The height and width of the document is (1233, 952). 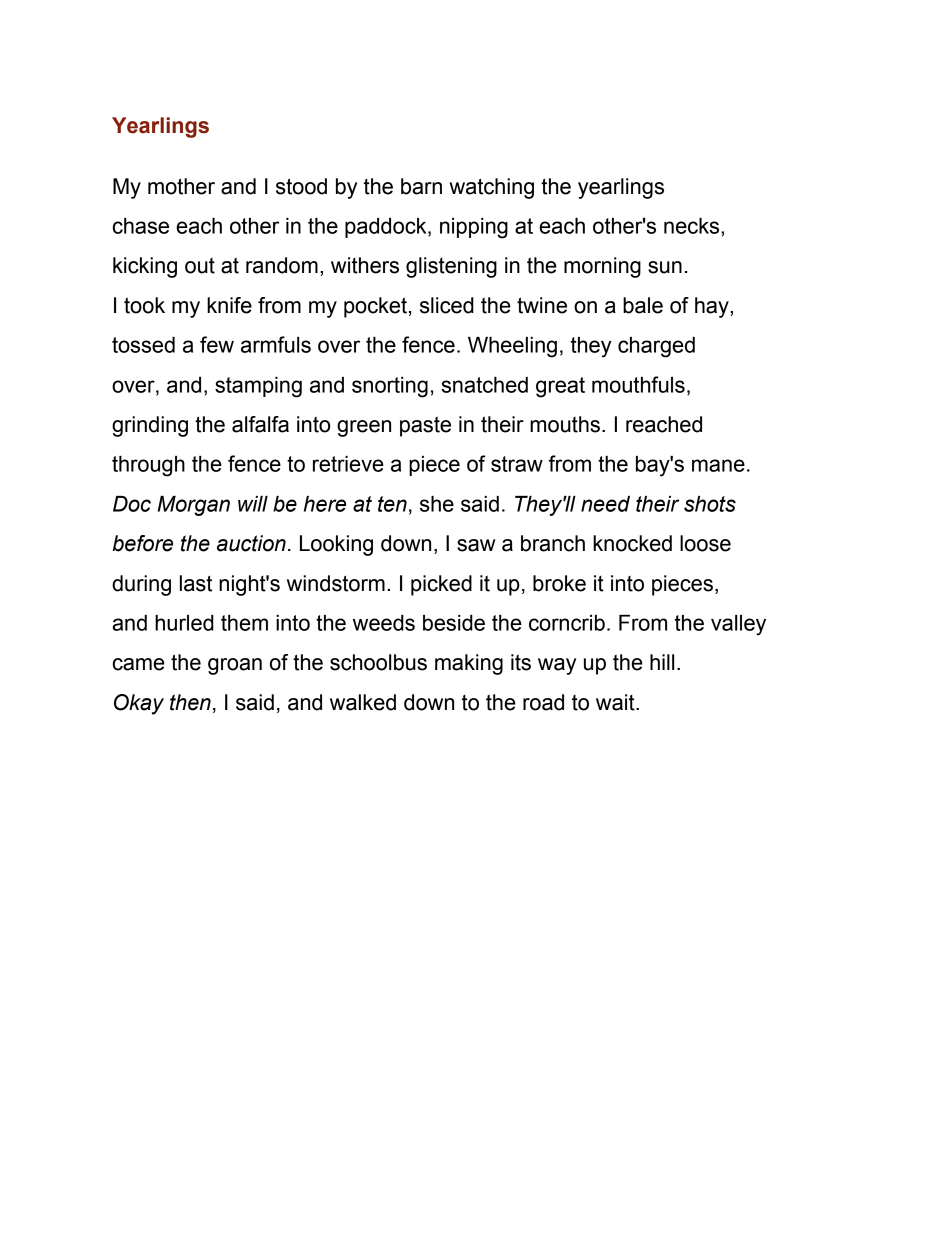 What do you see at coordinates (258, 387) in the document?
I see `stamping` at bounding box center [258, 387].
